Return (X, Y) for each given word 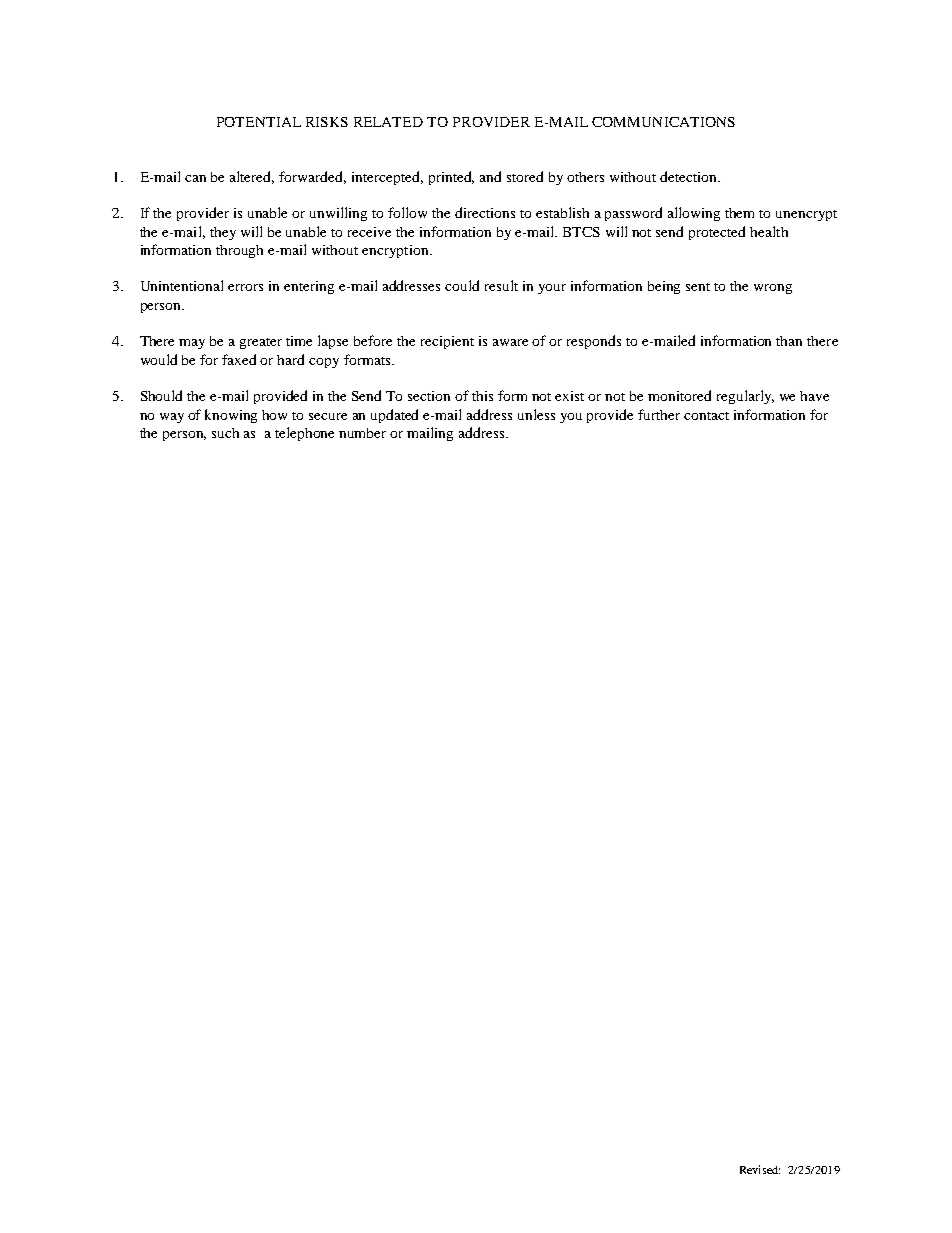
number (362, 433)
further (659, 414)
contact (706, 416)
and (490, 176)
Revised (760, 1169)
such (225, 433)
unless (536, 414)
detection (690, 176)
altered (252, 177)
